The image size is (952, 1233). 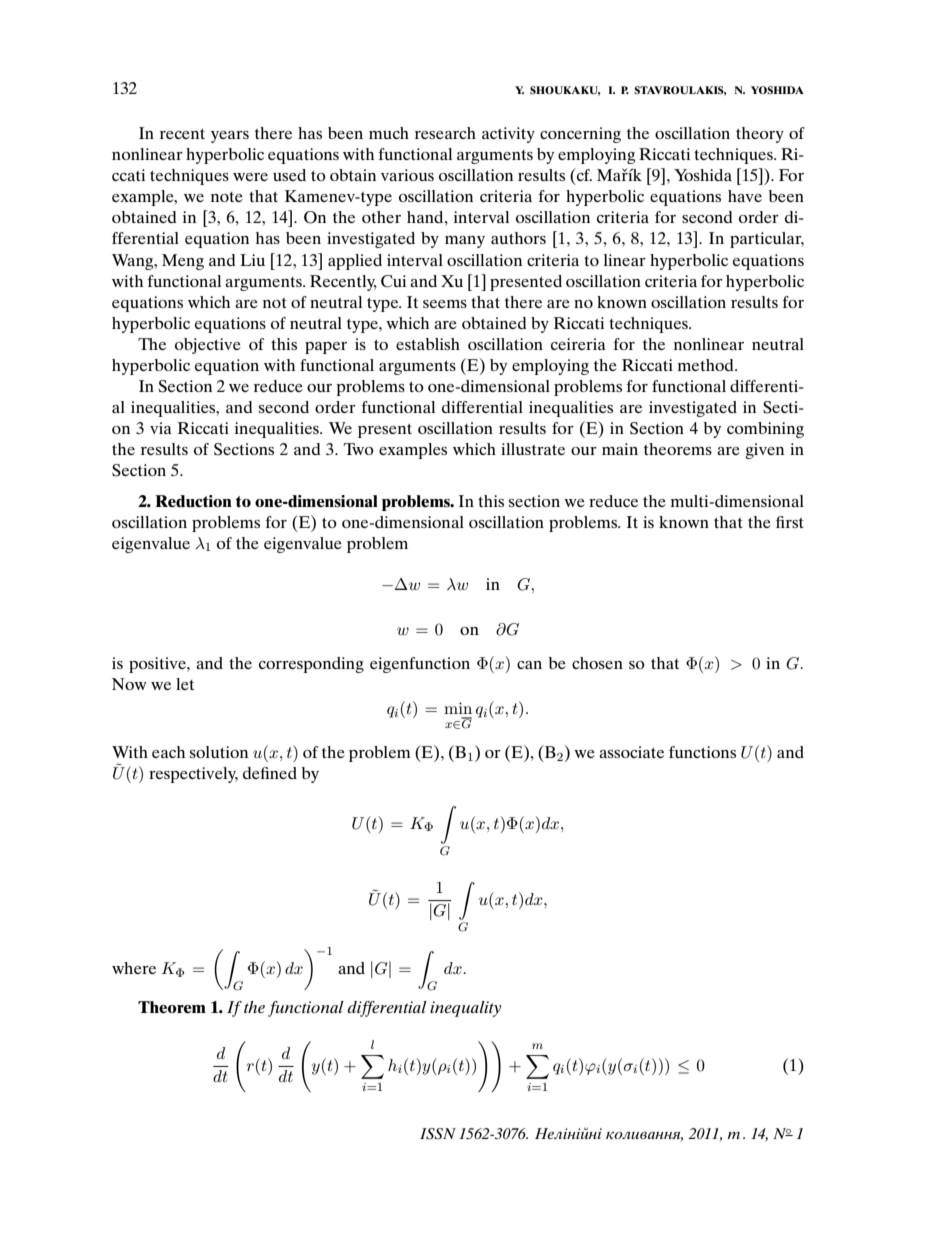 I want to click on via, so click(x=161, y=428).
